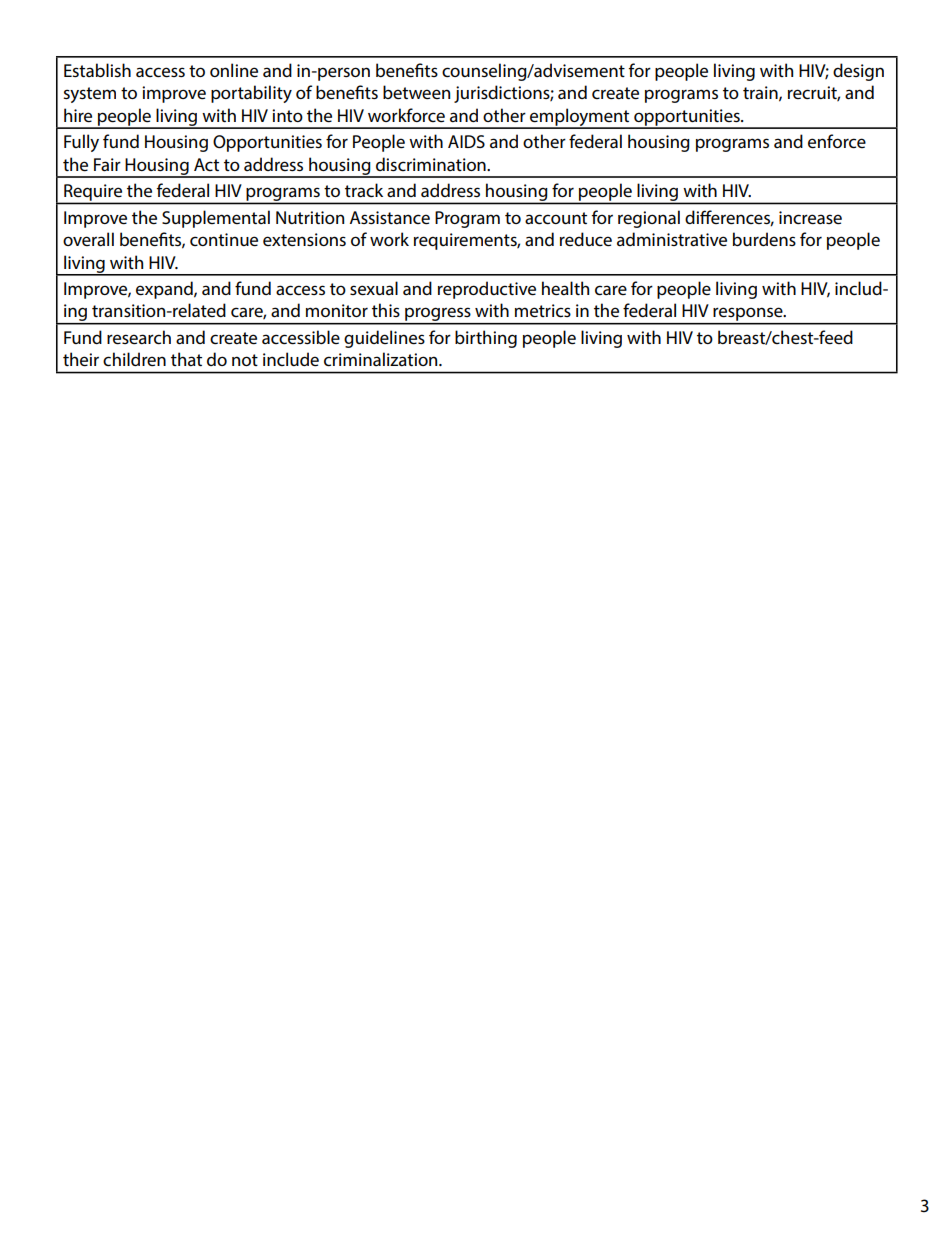  What do you see at coordinates (810, 218) in the screenshot?
I see `increase` at bounding box center [810, 218].
